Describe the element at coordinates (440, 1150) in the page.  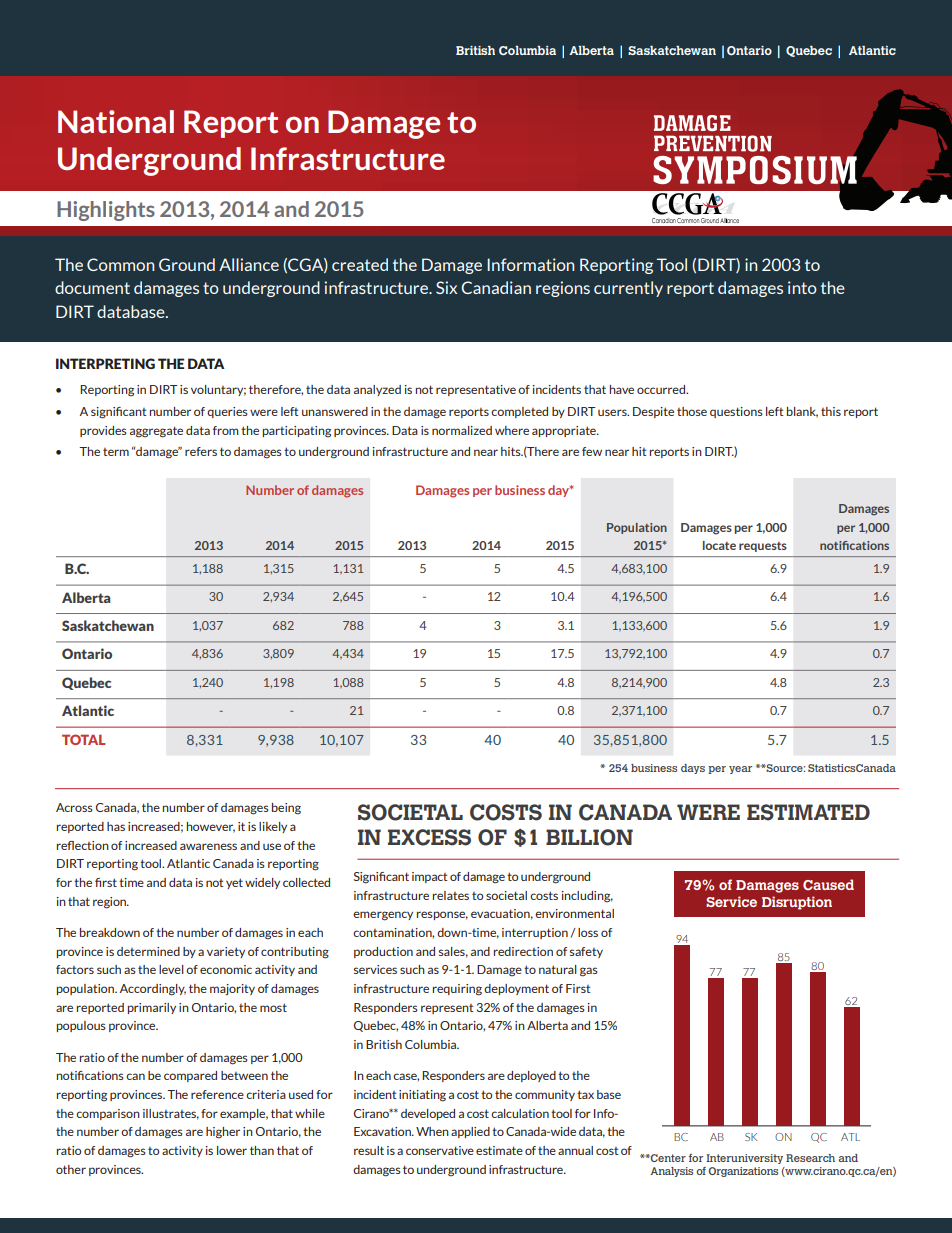
I see `conservative` at that location.
